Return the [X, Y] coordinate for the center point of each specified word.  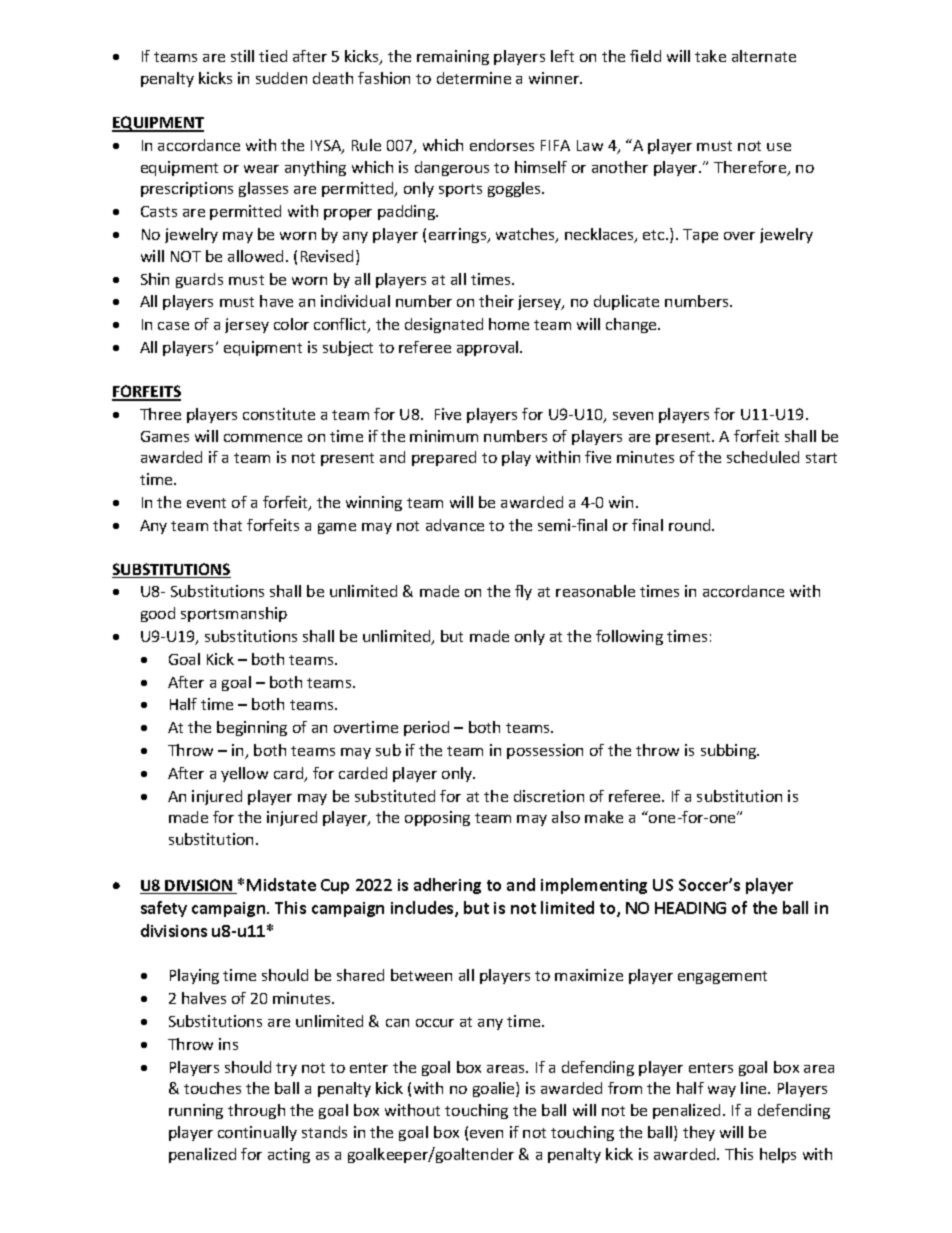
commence [263, 438]
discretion [549, 796]
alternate [764, 56]
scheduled [763, 457]
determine [474, 78]
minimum [444, 436]
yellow [244, 774]
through [256, 1111]
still [242, 56]
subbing [730, 751]
